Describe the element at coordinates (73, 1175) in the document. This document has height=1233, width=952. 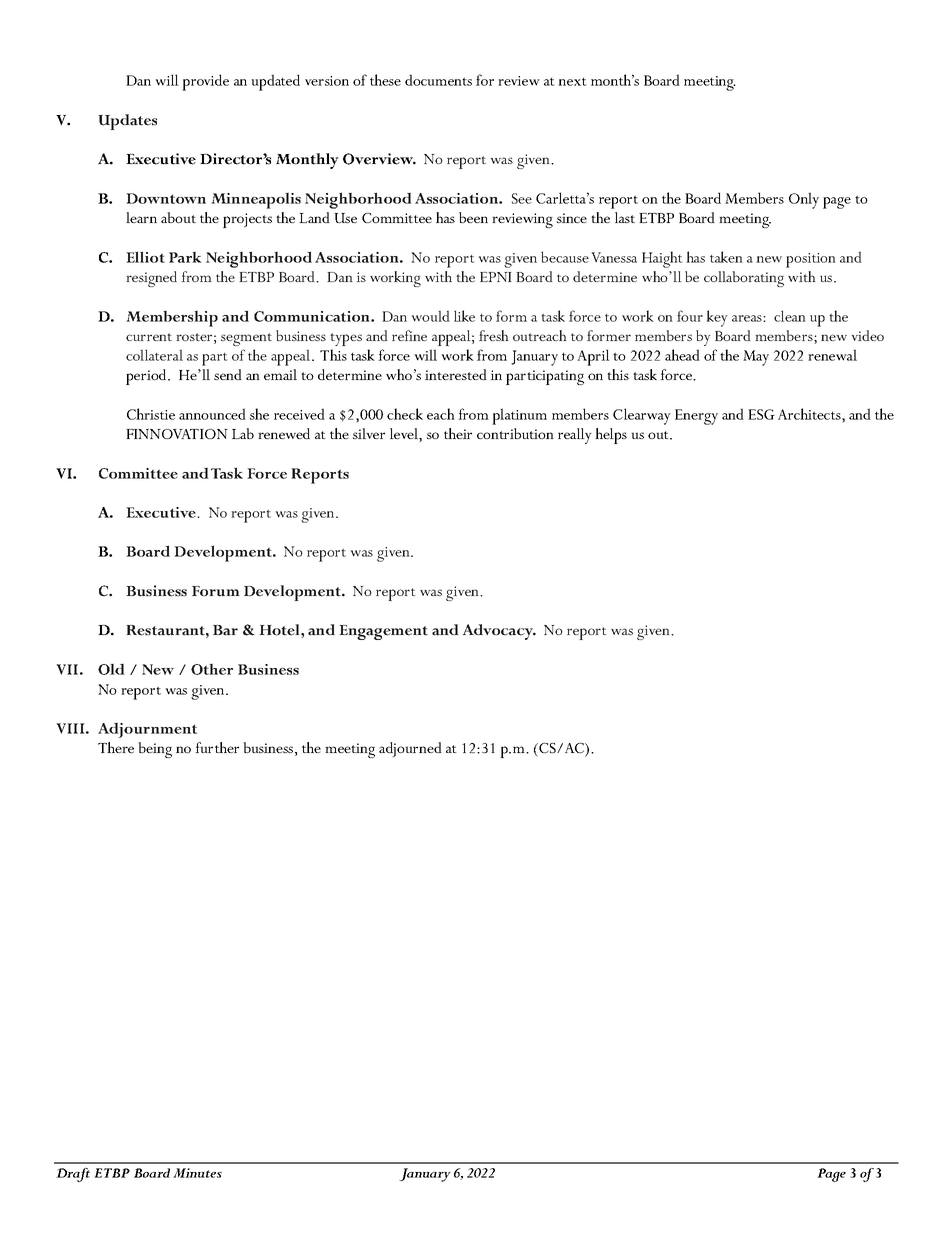
I see `Draft` at that location.
